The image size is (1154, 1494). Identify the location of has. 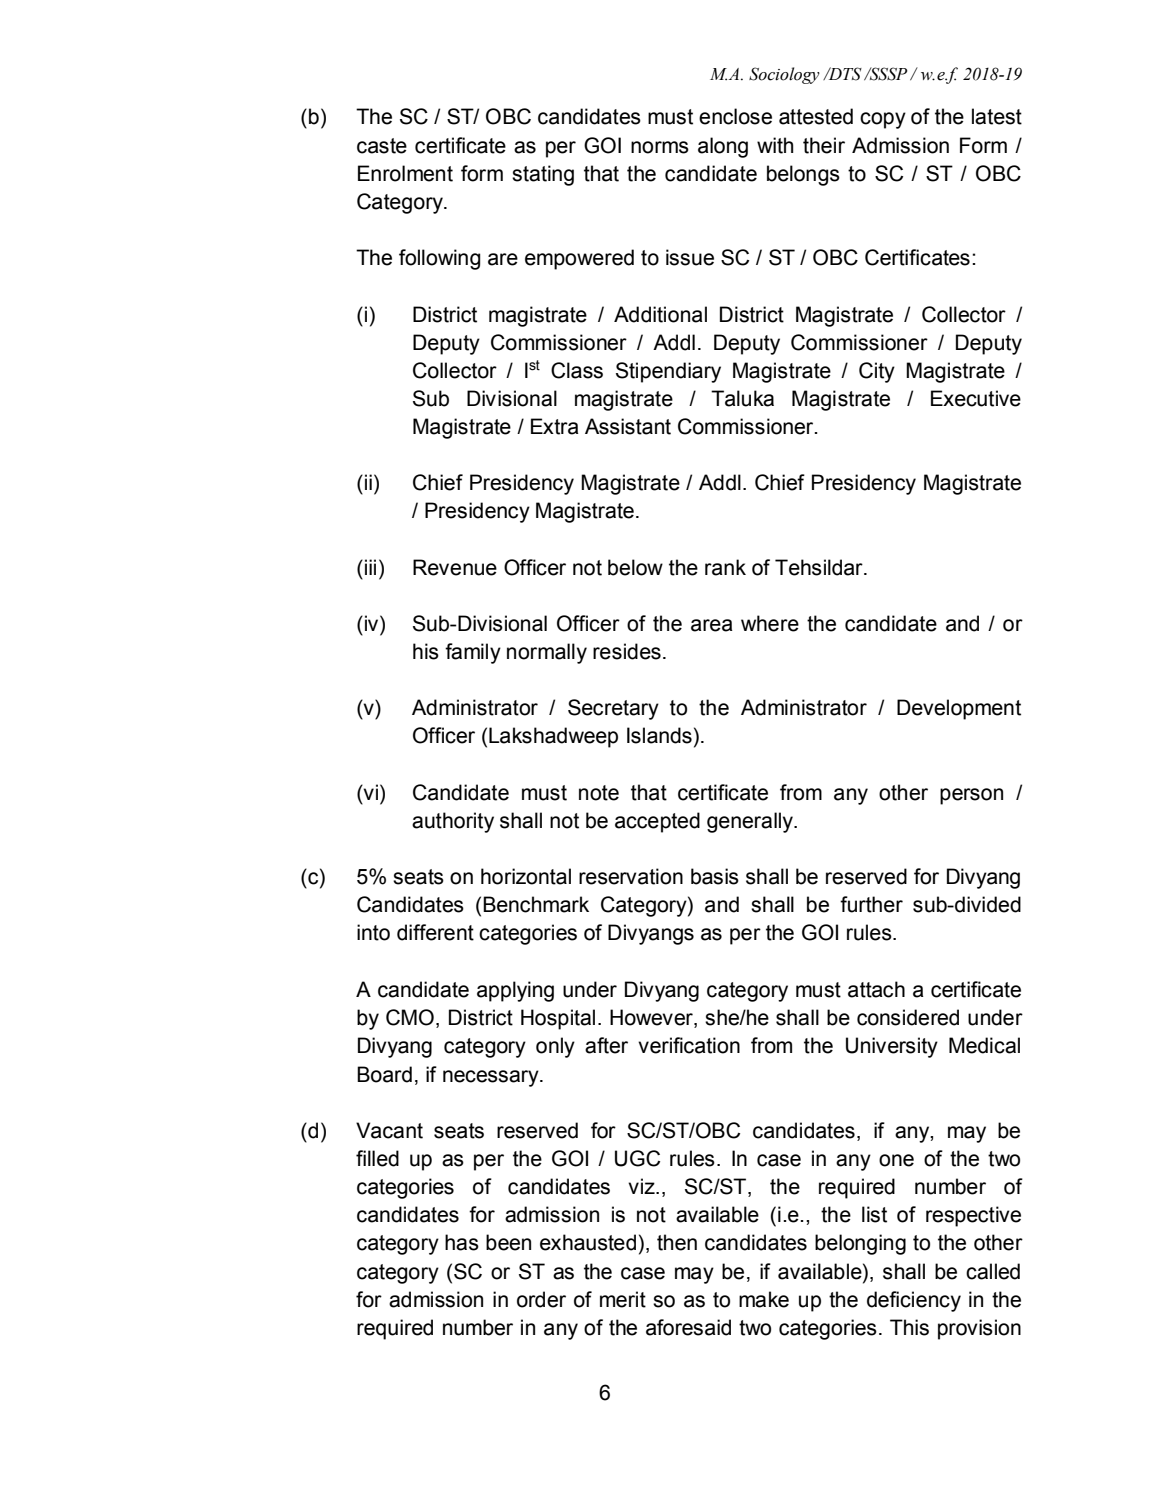
(462, 1242).
